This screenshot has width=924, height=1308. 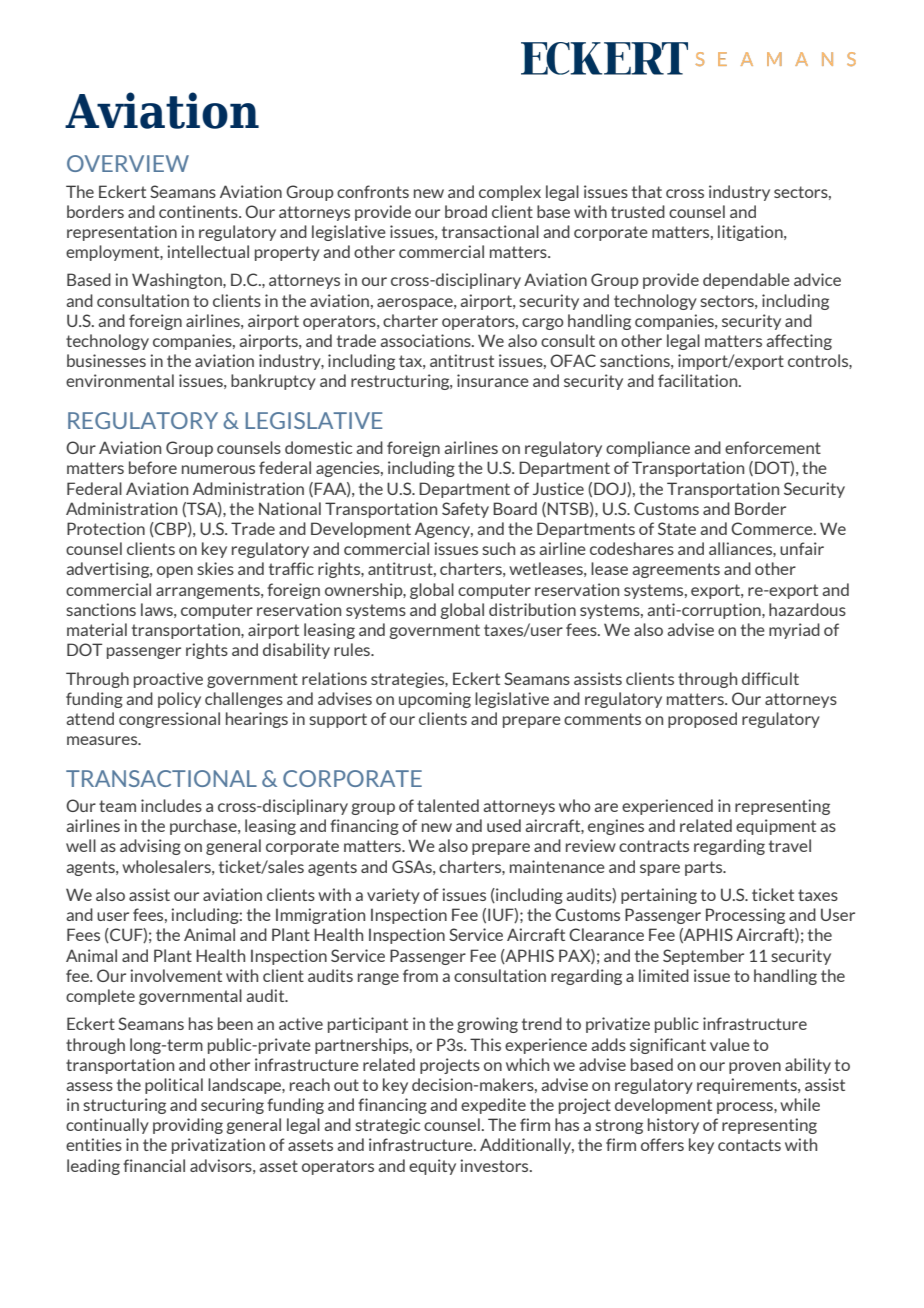 I want to click on litigation, so click(x=751, y=233).
